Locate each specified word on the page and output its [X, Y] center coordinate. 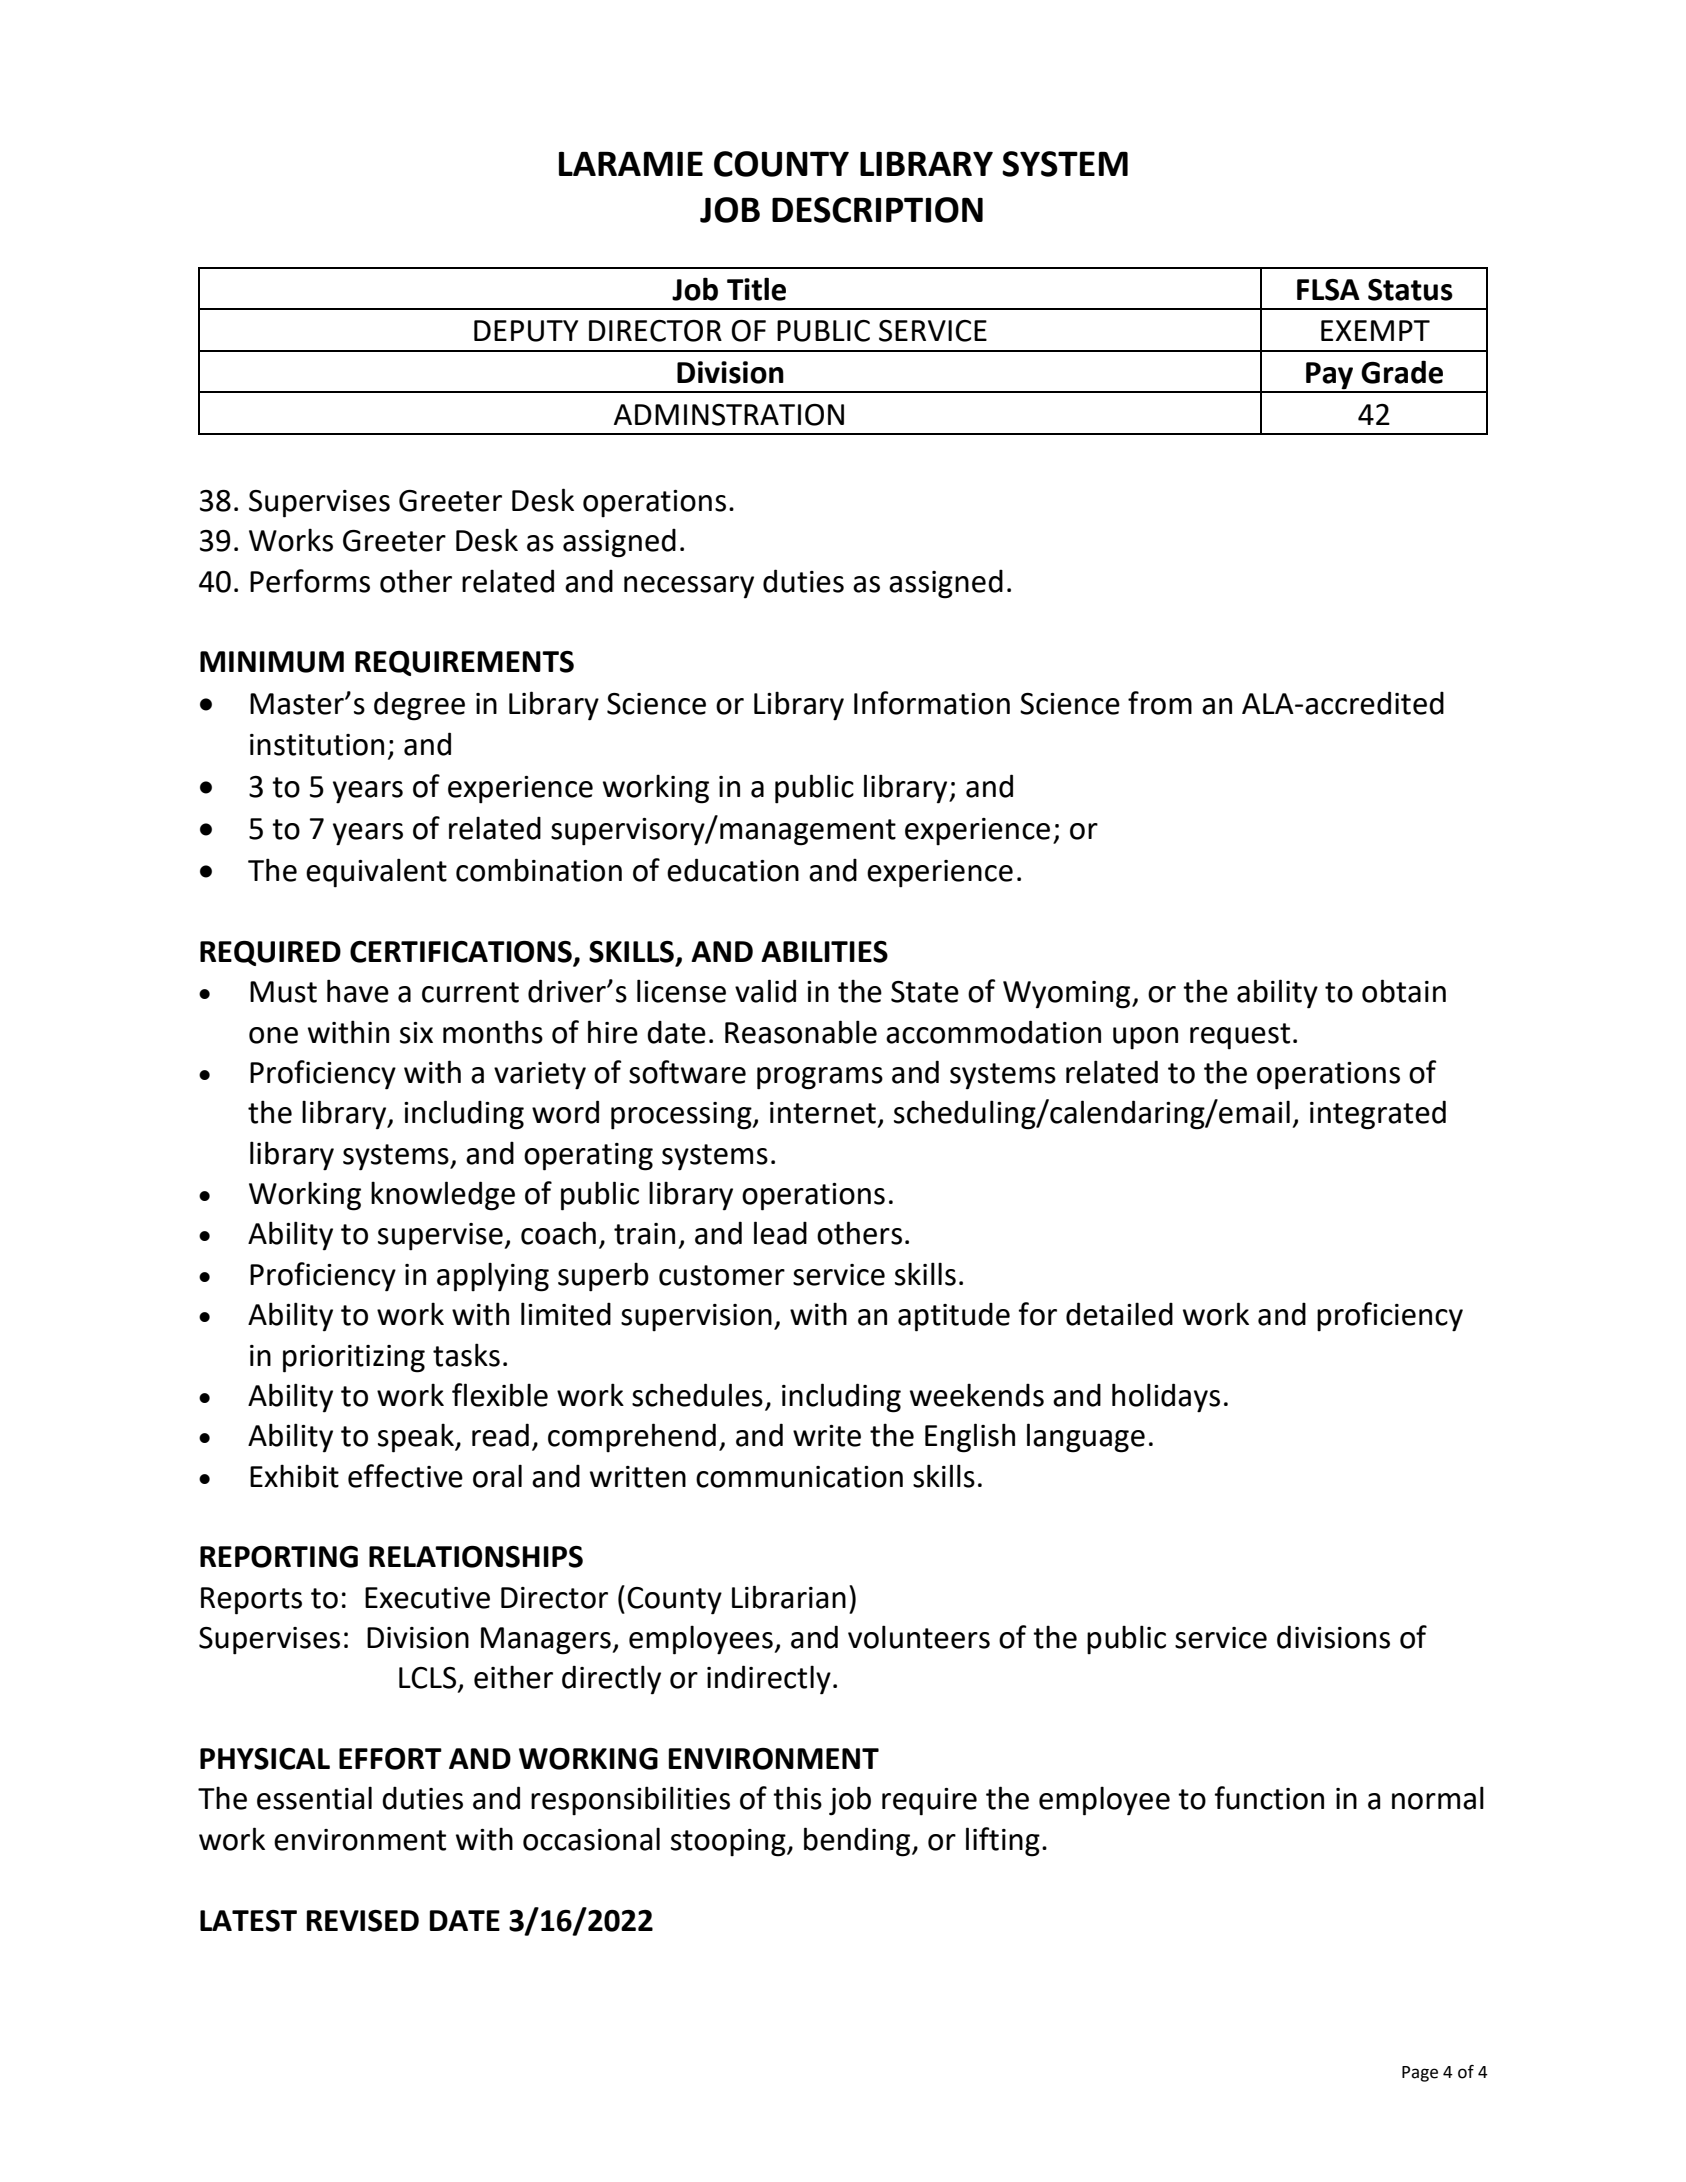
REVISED [363, 1921]
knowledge [443, 1196]
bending [858, 1842]
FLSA [1328, 290]
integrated [1378, 1115]
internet [823, 1113]
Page [1420, 2074]
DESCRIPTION [877, 210]
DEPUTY [526, 331]
